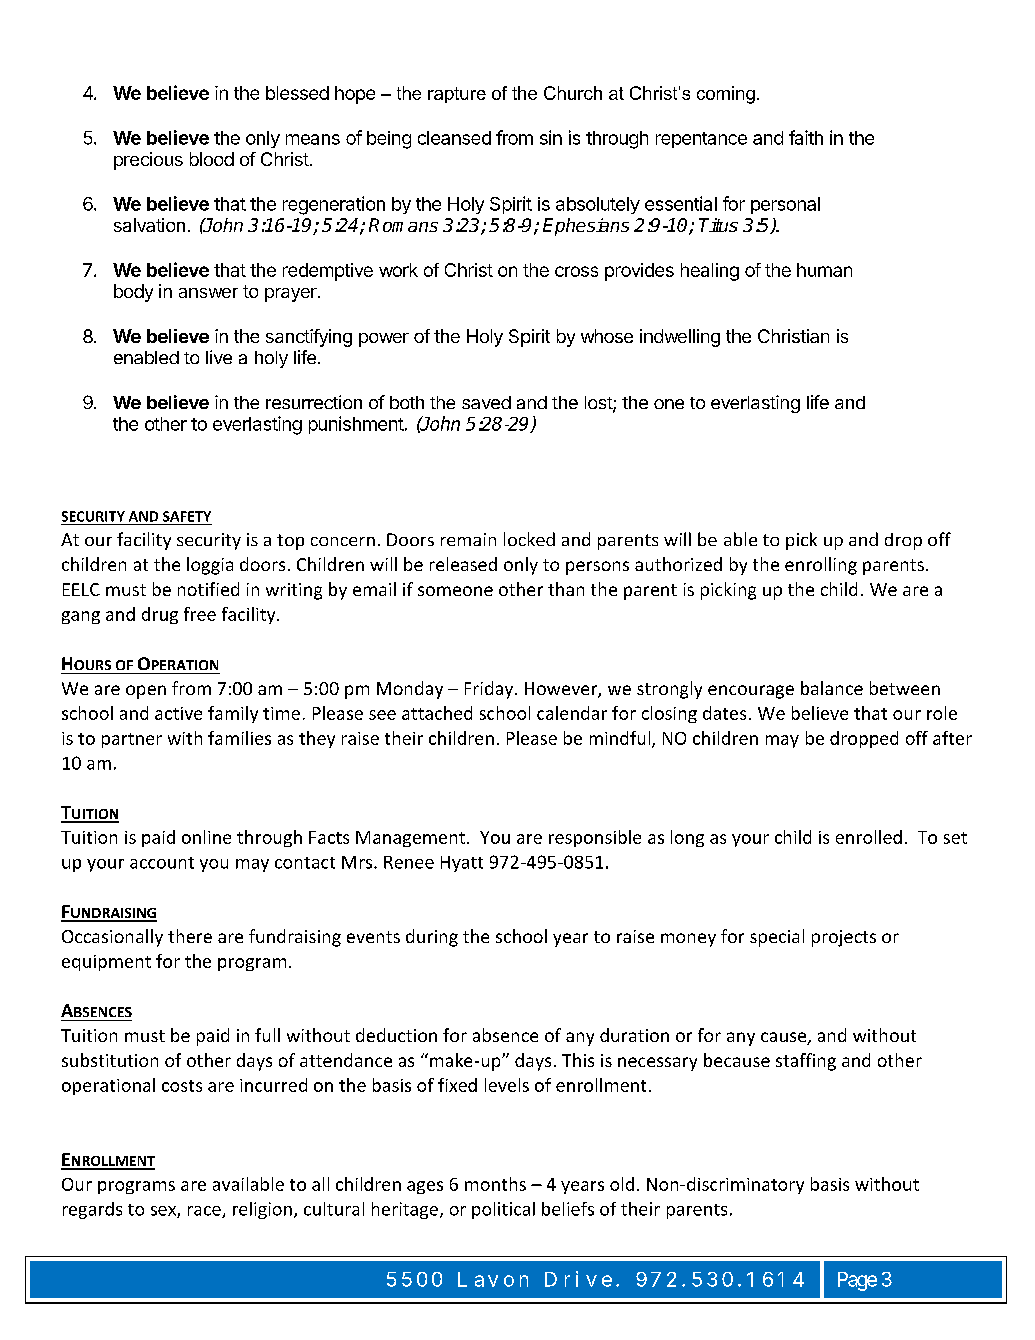 The width and height of the document is (1035, 1340). I want to click on cleansed, so click(454, 138).
